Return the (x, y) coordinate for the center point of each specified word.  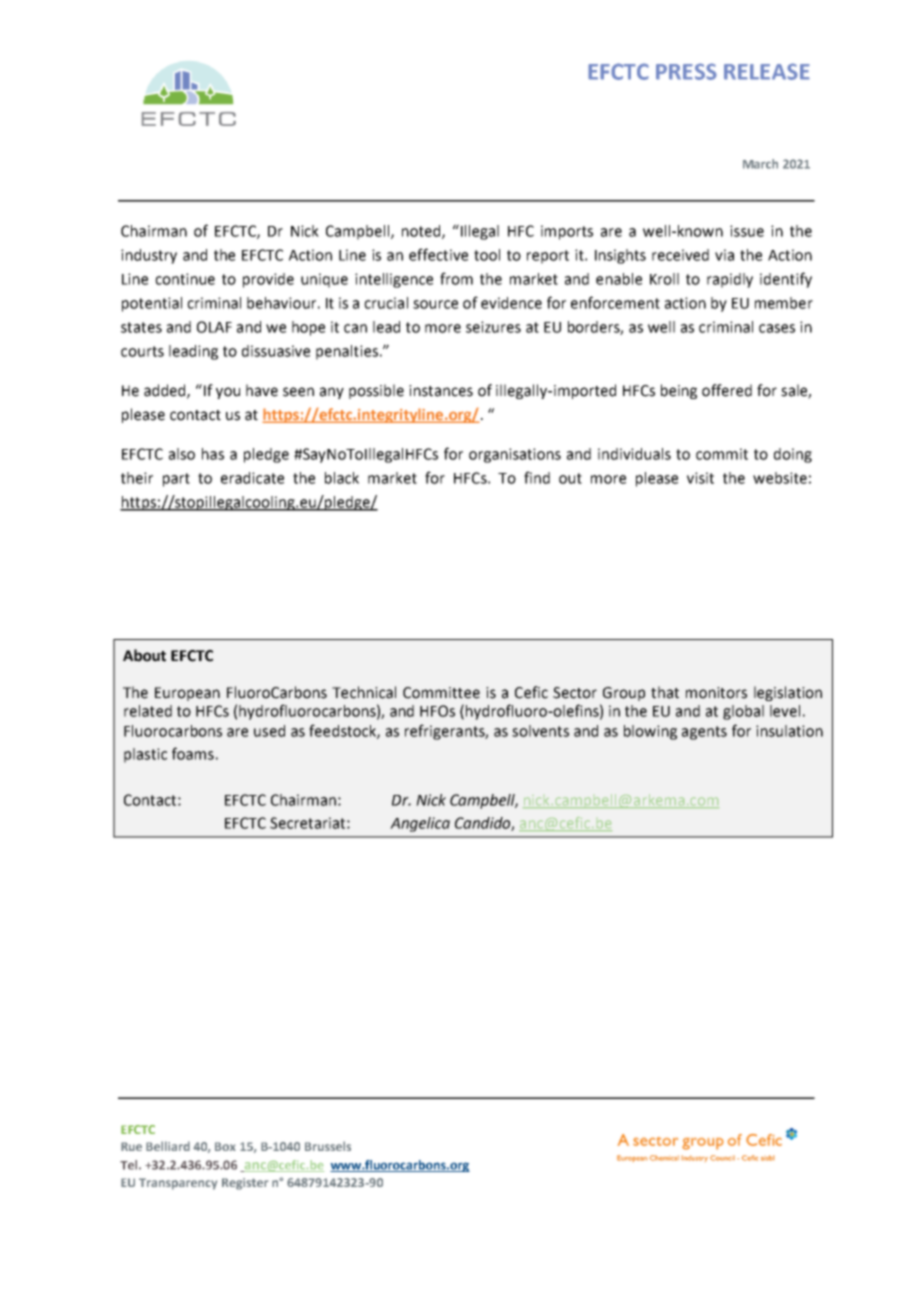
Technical (364, 692)
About (144, 655)
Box (225, 1146)
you (228, 393)
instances (441, 391)
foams (193, 753)
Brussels (328, 1146)
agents (704, 733)
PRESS (686, 71)
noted (422, 232)
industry (149, 256)
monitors (716, 693)
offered (727, 390)
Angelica (420, 824)
